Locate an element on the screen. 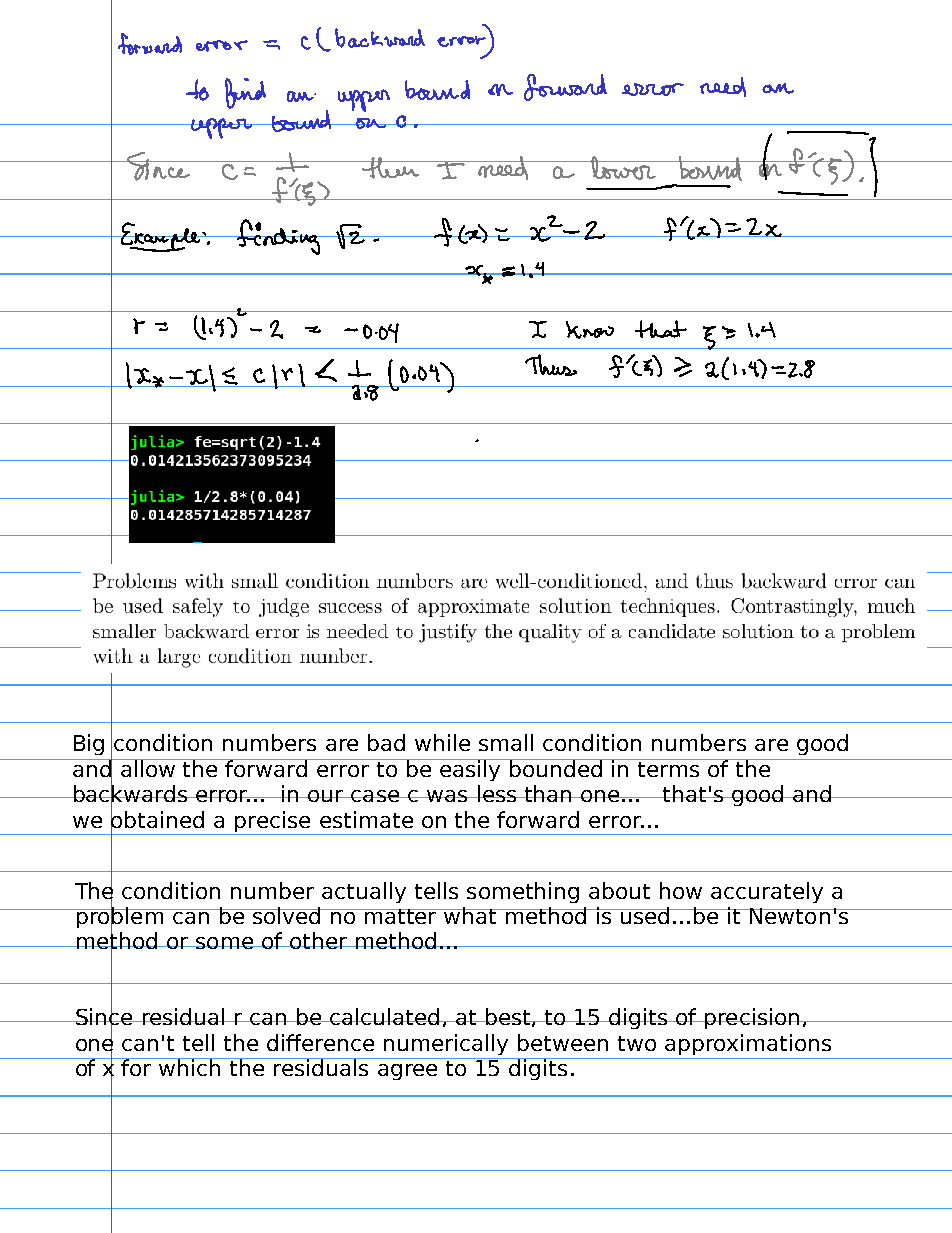  two is located at coordinates (637, 1043).
